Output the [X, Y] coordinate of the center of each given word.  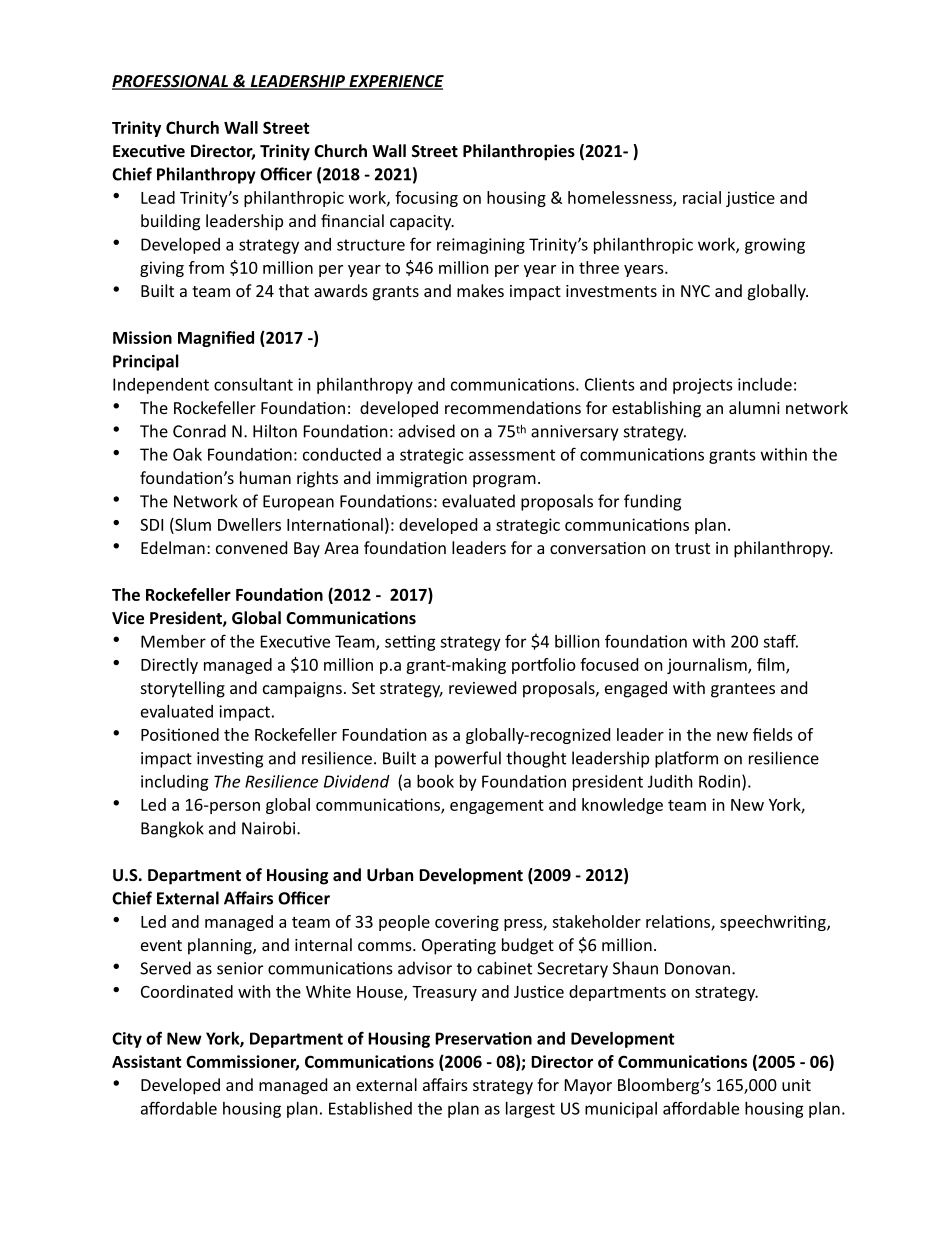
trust [692, 548]
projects [703, 386]
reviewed [482, 687]
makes [480, 290]
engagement [497, 807]
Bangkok [172, 829]
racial [702, 197]
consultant [253, 384]
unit [796, 1085]
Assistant [147, 1061]
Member [173, 641]
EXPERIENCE [395, 82]
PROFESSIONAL [171, 82]
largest [530, 1110]
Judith [670, 781]
